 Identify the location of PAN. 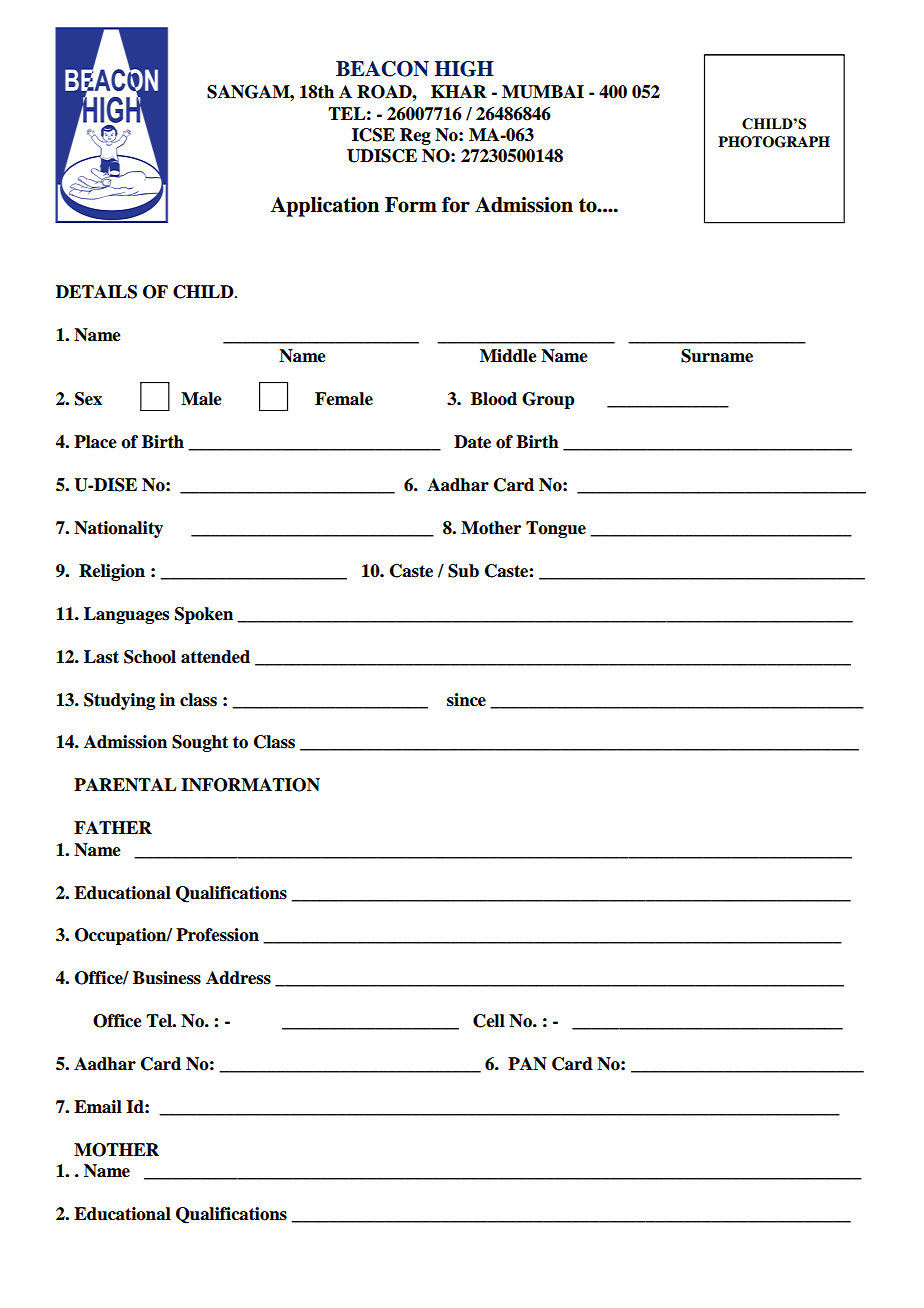
(527, 1064).
